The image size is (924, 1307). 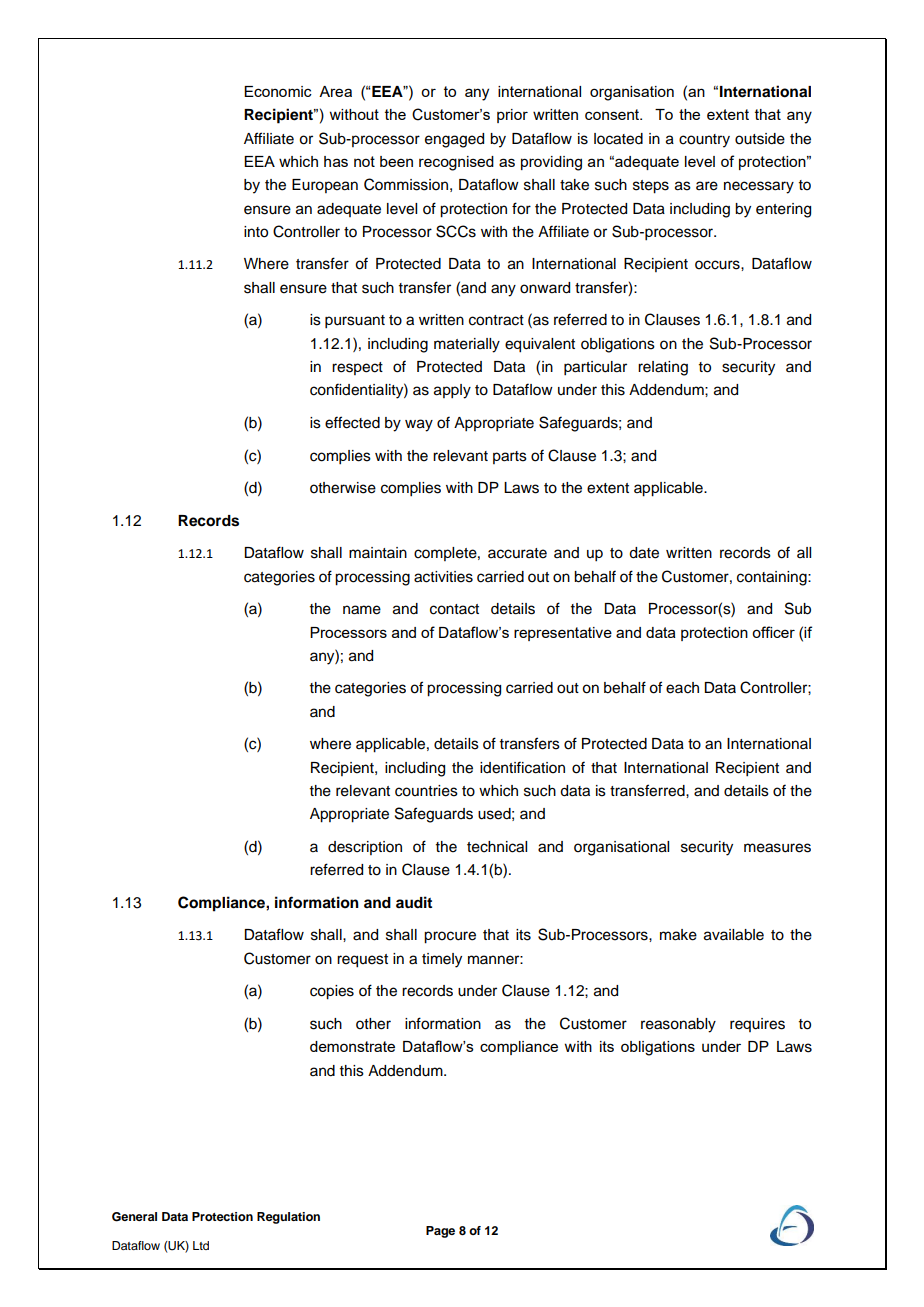 What do you see at coordinates (704, 141) in the screenshot?
I see `country` at bounding box center [704, 141].
